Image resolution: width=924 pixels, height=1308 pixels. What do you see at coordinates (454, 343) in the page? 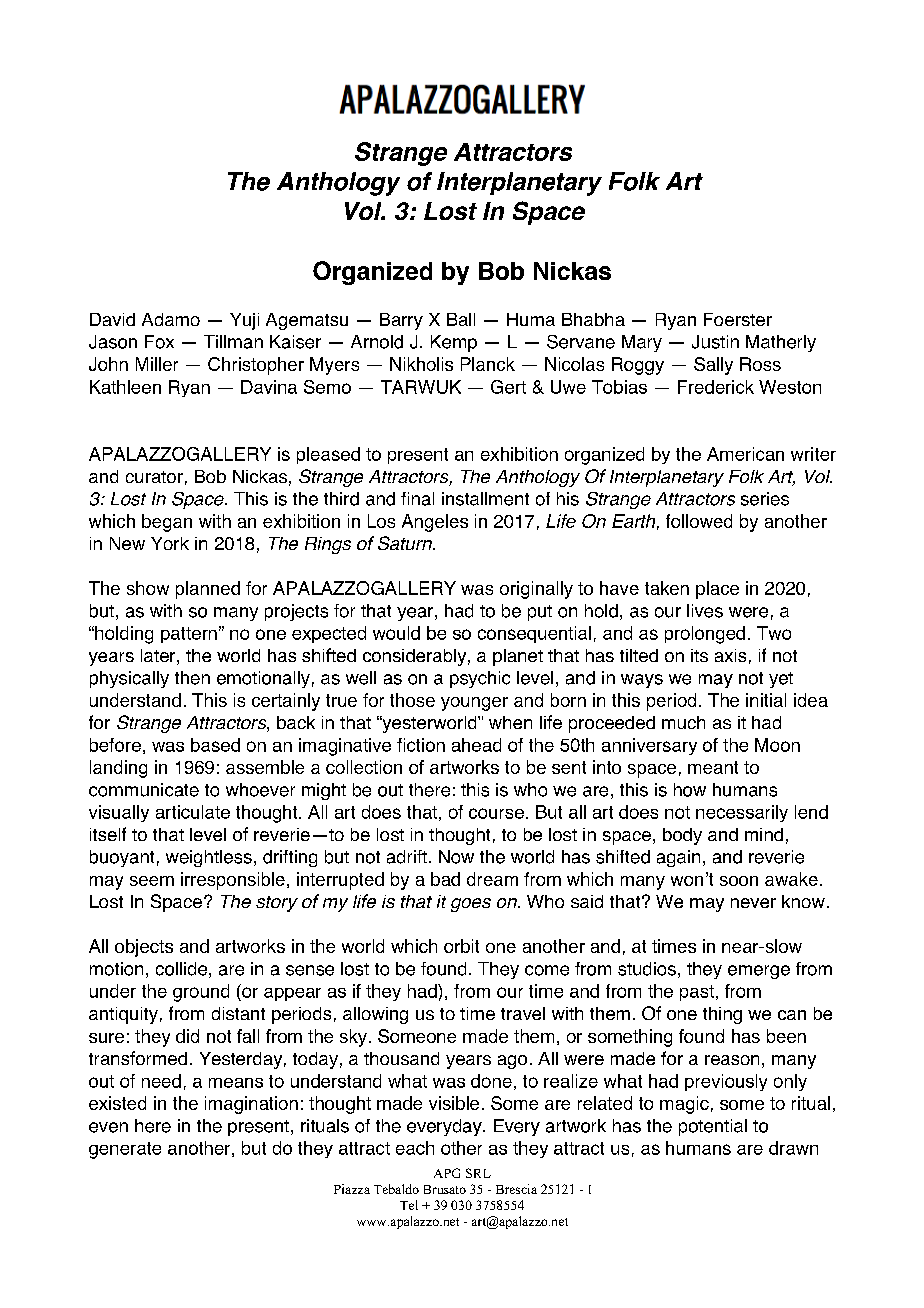
I see `Kemp` at bounding box center [454, 343].
